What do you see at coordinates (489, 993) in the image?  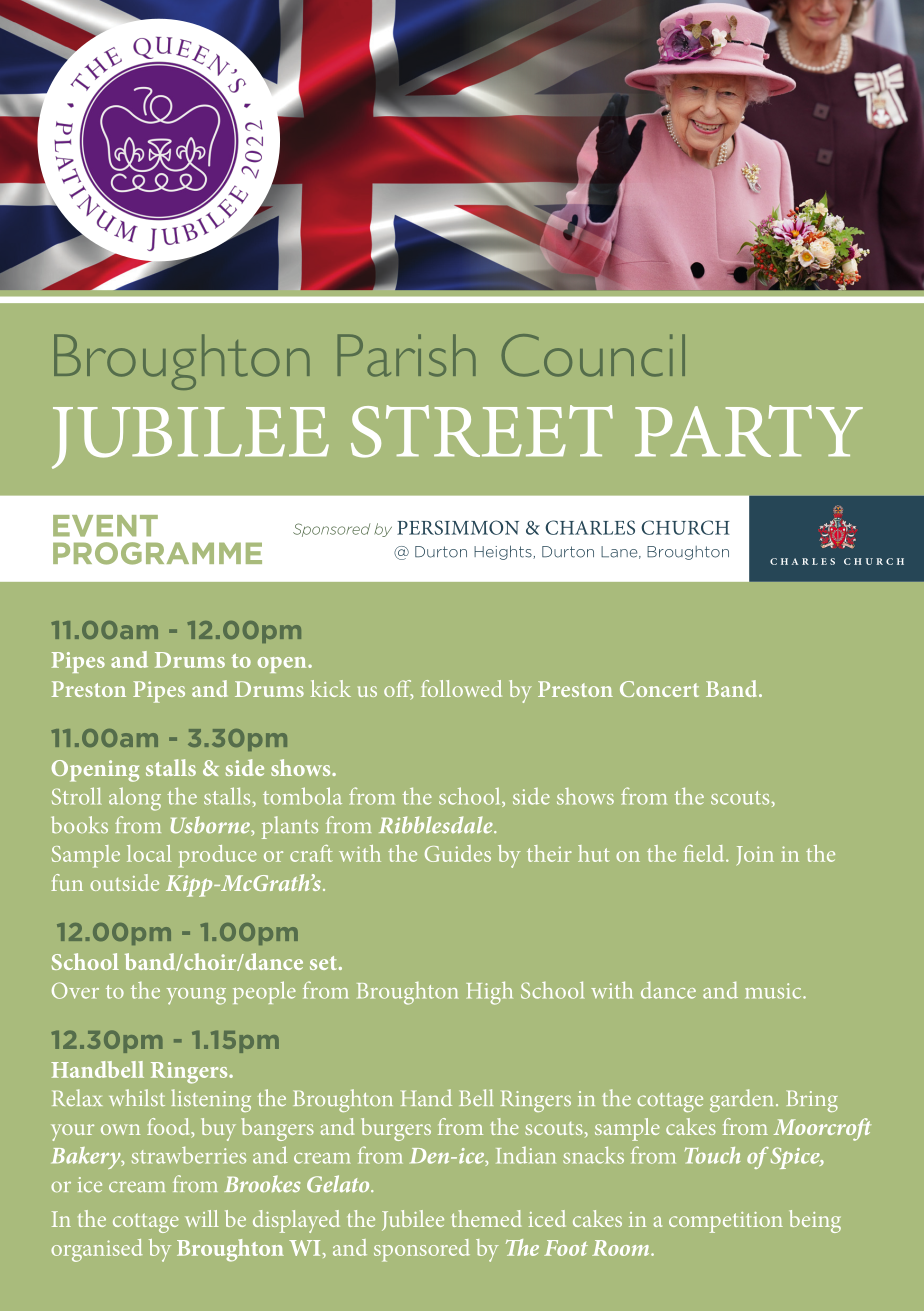 I see `High` at bounding box center [489, 993].
